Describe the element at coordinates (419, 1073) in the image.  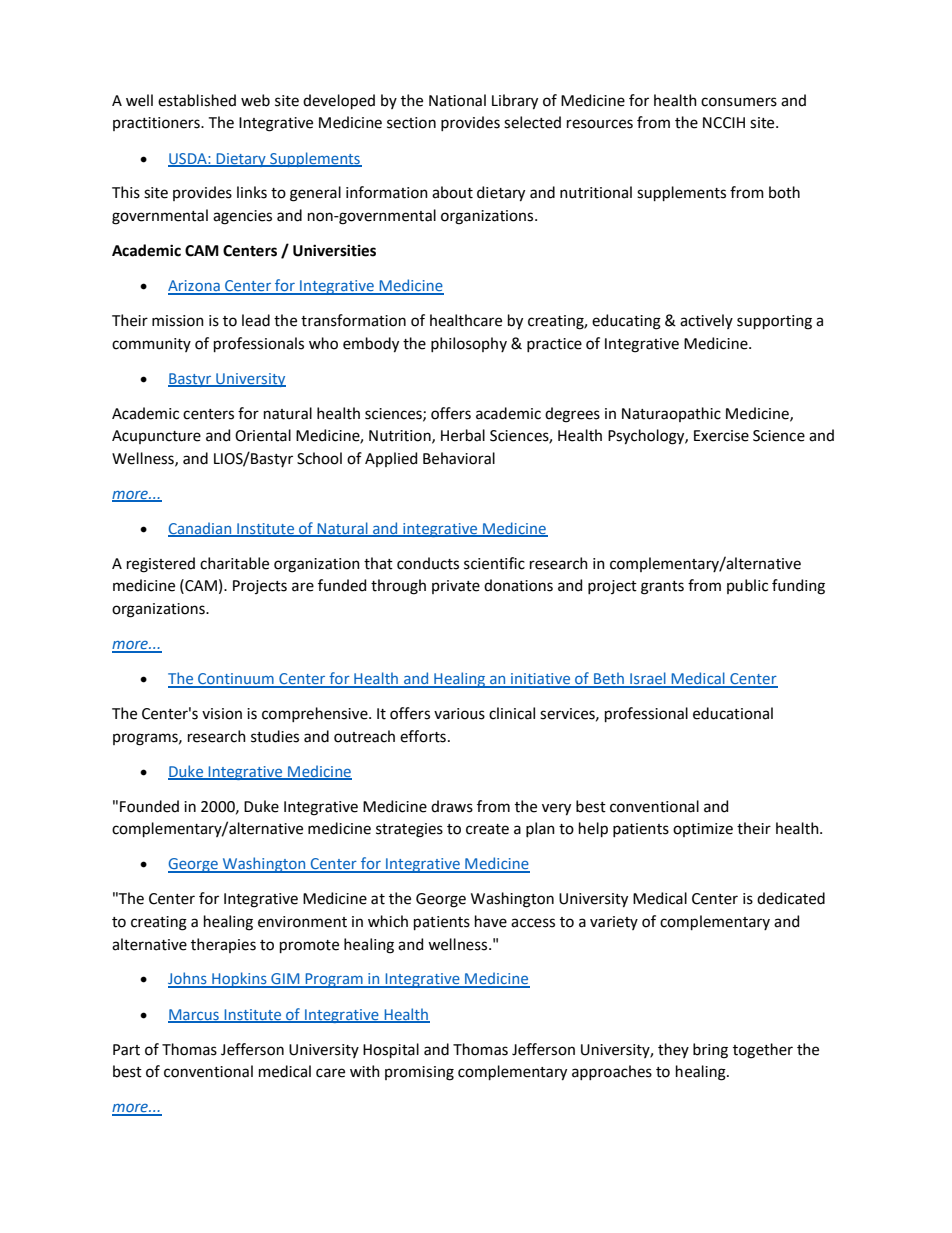
I see `promising` at that location.
